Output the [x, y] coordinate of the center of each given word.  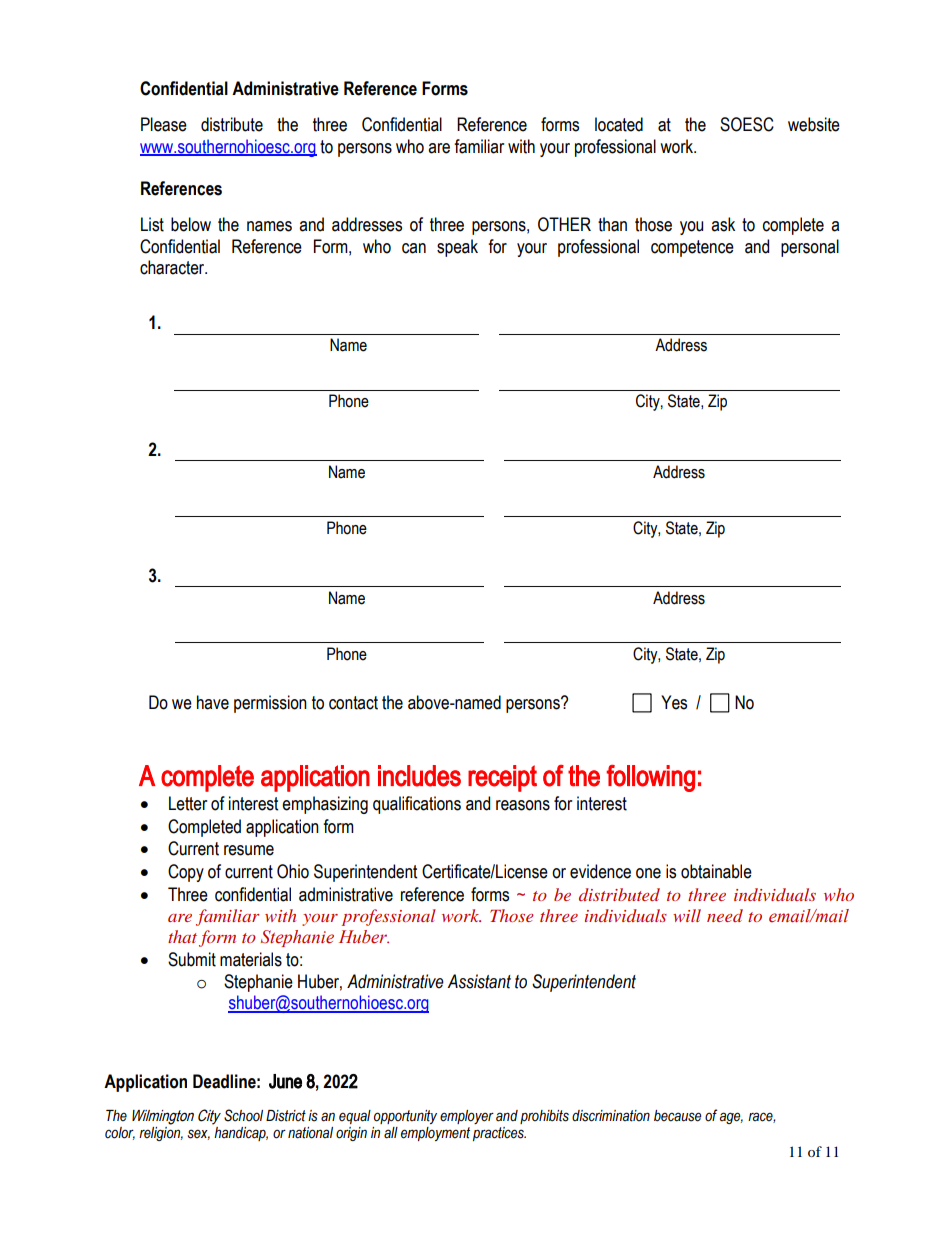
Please [164, 124]
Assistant [479, 981]
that [182, 936]
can [414, 248]
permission [270, 704]
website [814, 124]
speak [457, 248]
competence [692, 248]
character [173, 267]
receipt [502, 778]
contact [353, 703]
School [243, 1115]
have [213, 702]
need [725, 915]
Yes [674, 702]
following [650, 778]
